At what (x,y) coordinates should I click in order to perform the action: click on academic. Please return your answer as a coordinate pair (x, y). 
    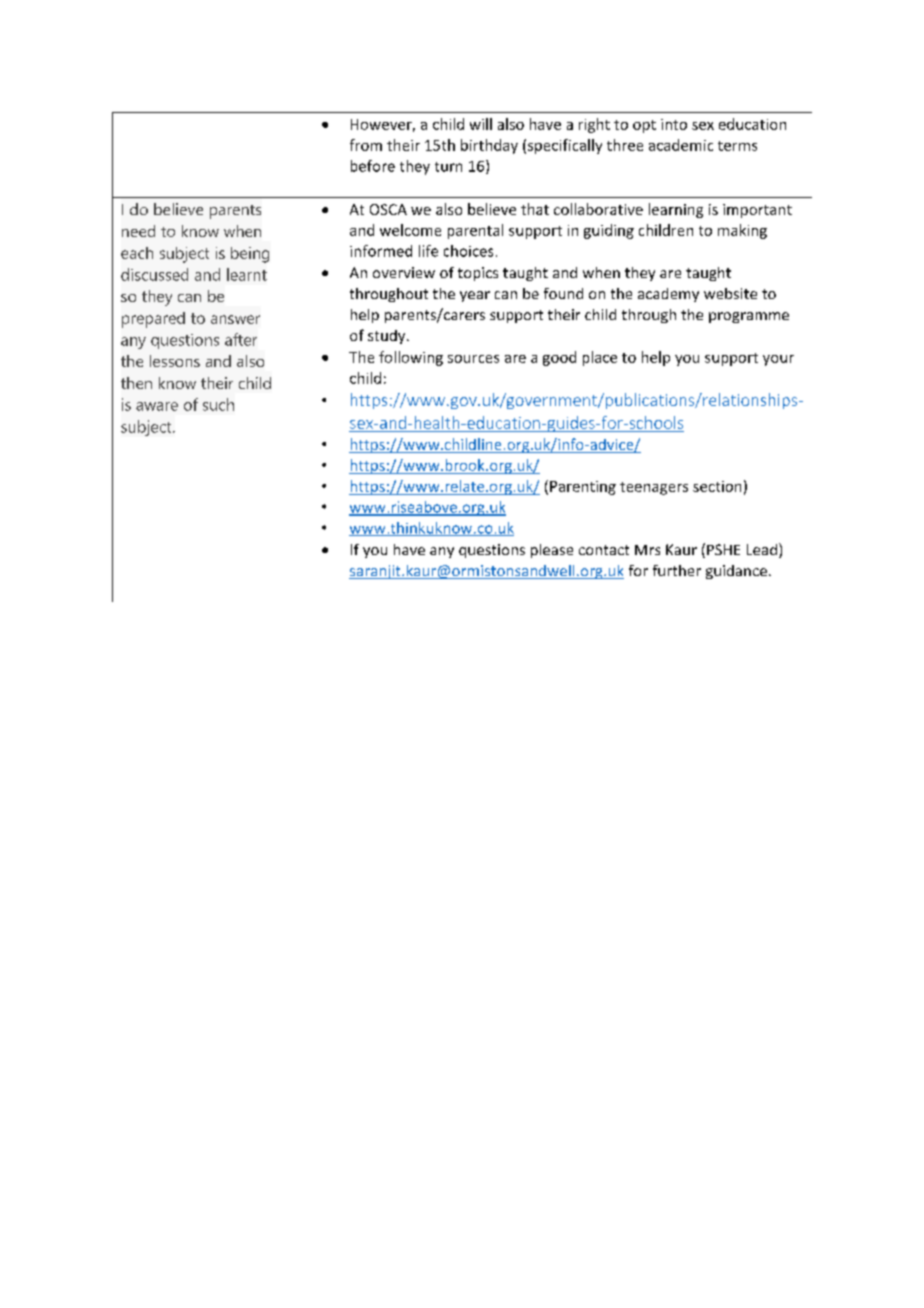
    Looking at the image, I should click on (681, 145).
